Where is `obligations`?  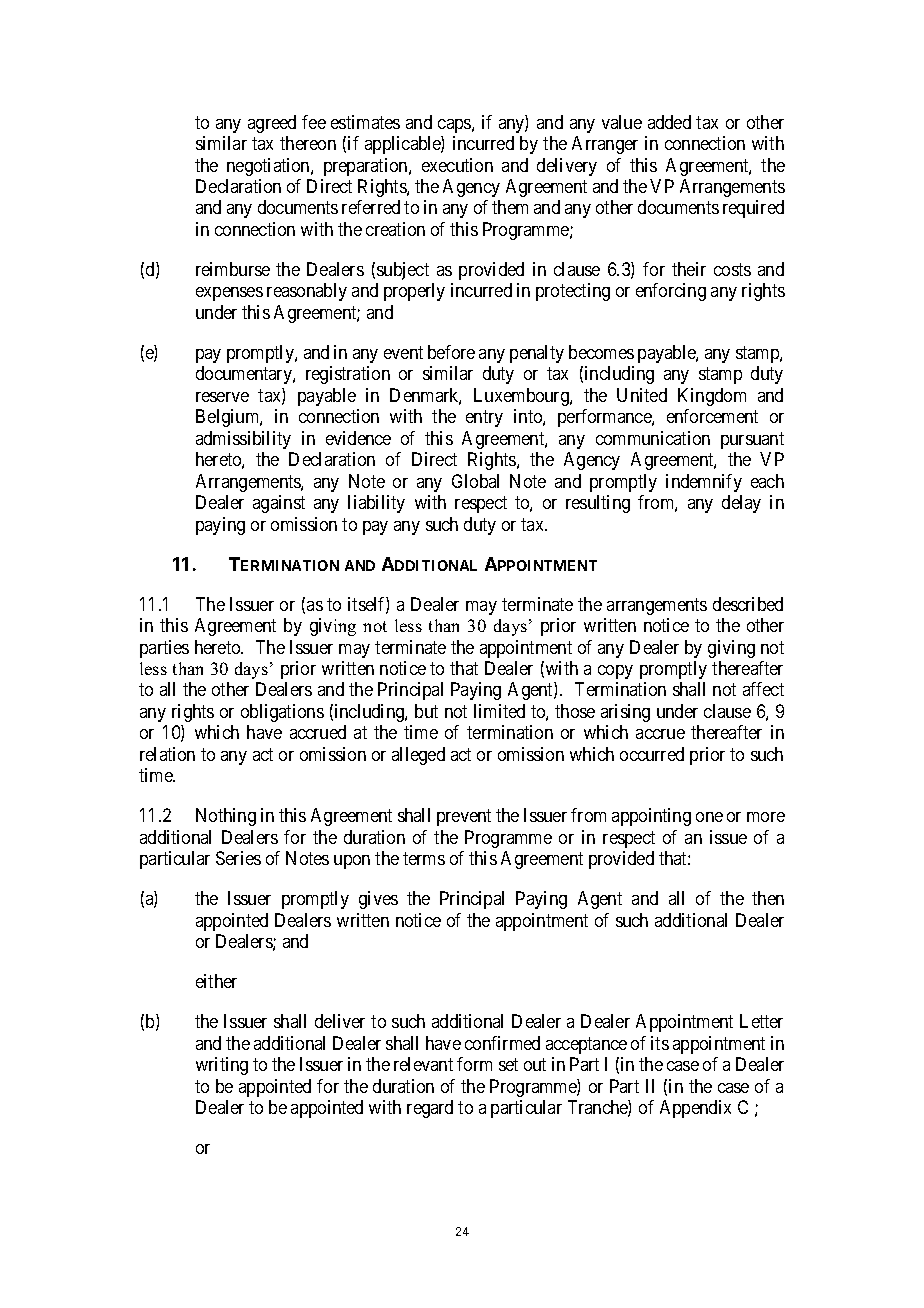
obligations is located at coordinates (282, 713).
